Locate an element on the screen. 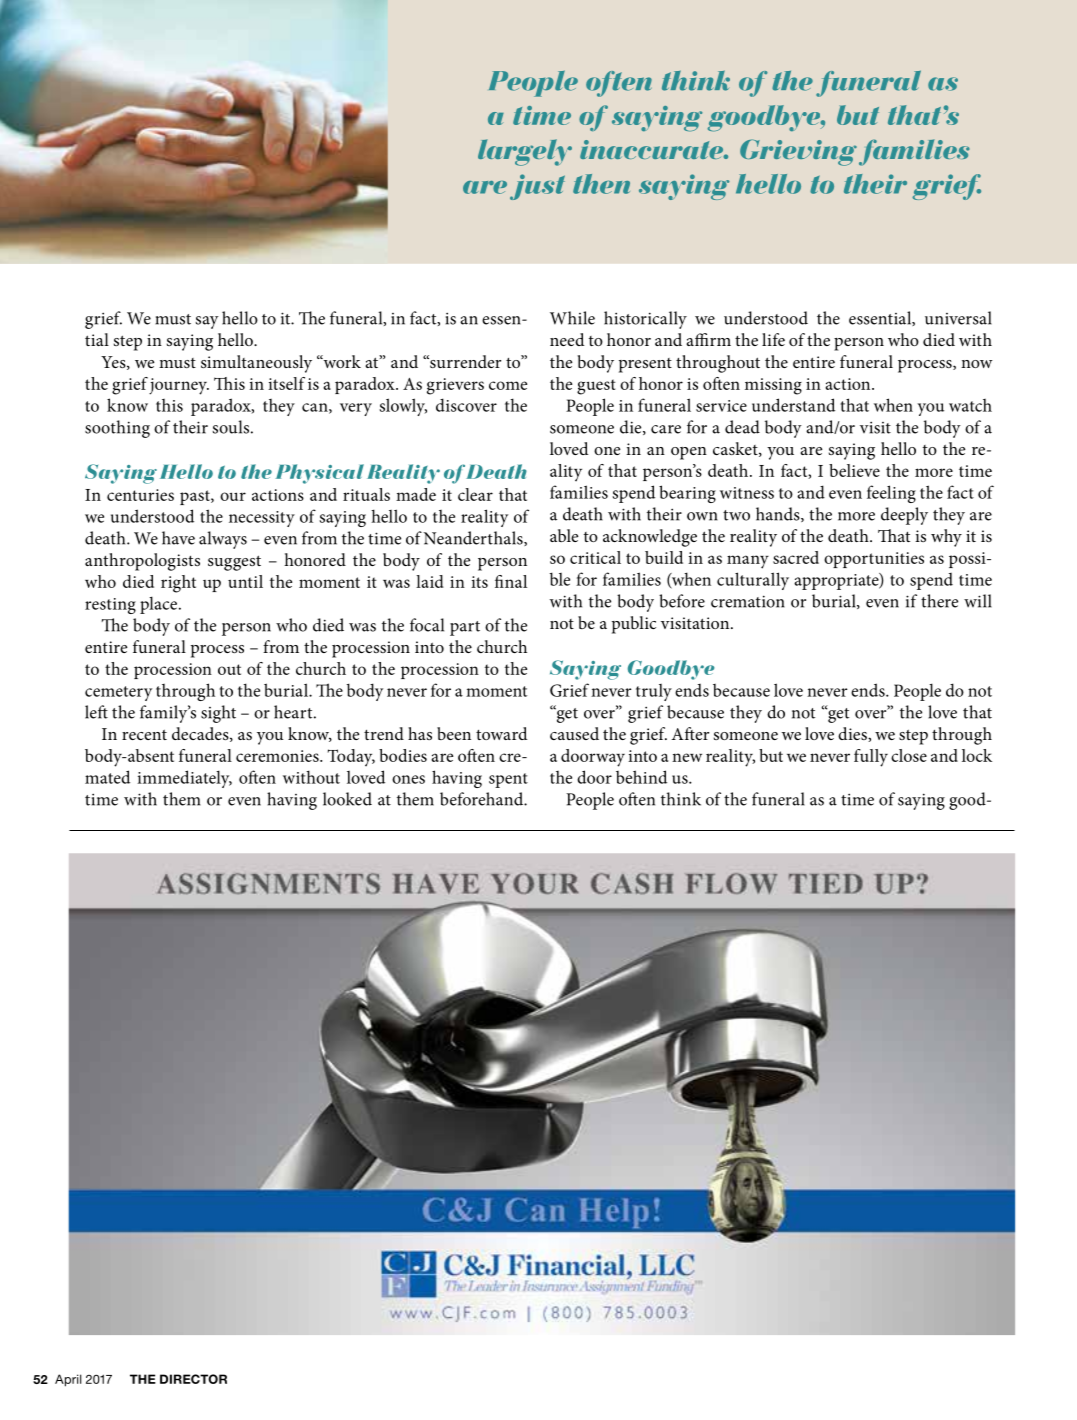  close is located at coordinates (909, 755).
